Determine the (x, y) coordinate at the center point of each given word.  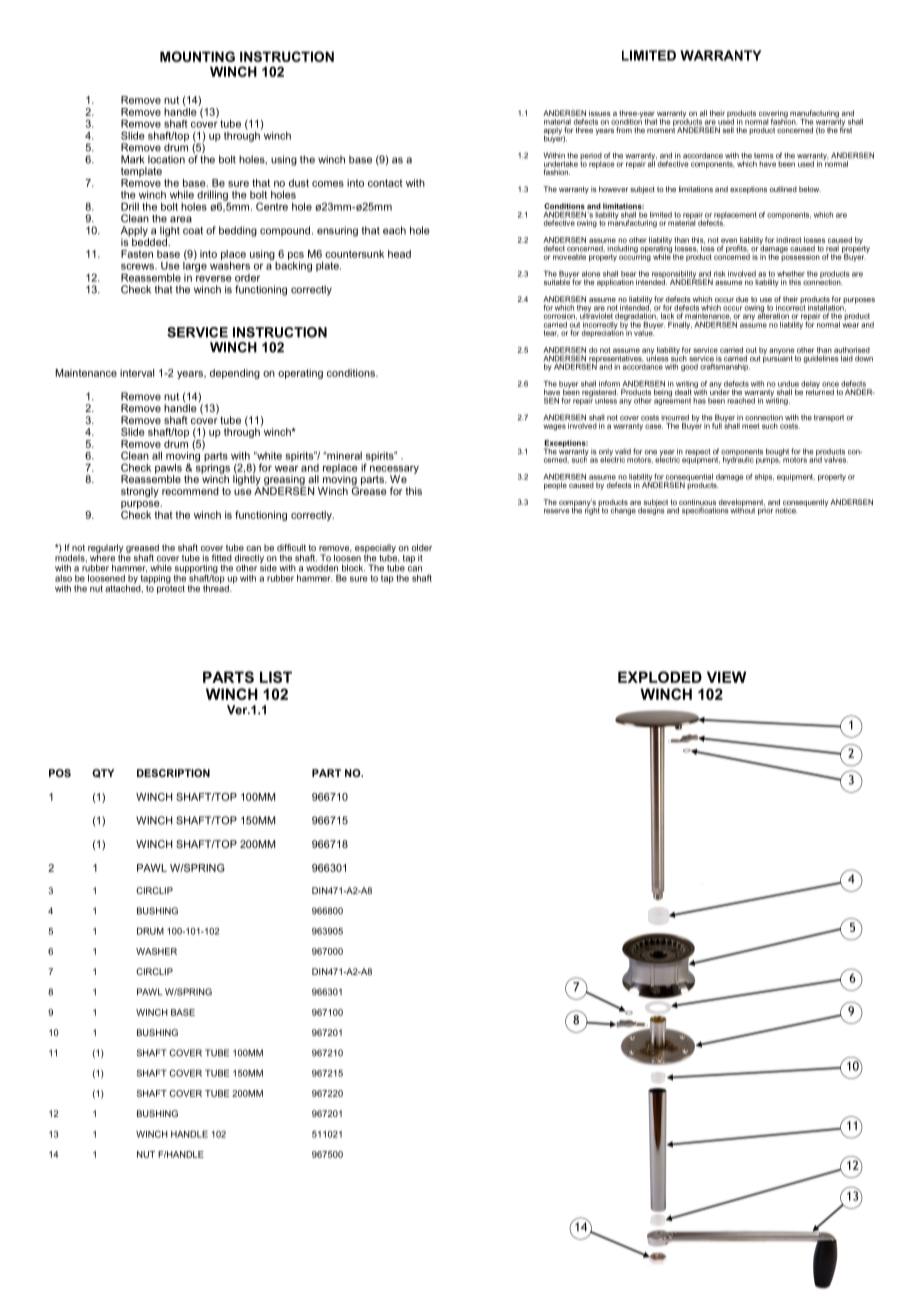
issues (600, 113)
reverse (214, 279)
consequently (805, 504)
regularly (105, 549)
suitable (557, 281)
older (422, 547)
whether (791, 274)
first (846, 129)
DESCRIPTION (173, 773)
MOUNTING (197, 56)
